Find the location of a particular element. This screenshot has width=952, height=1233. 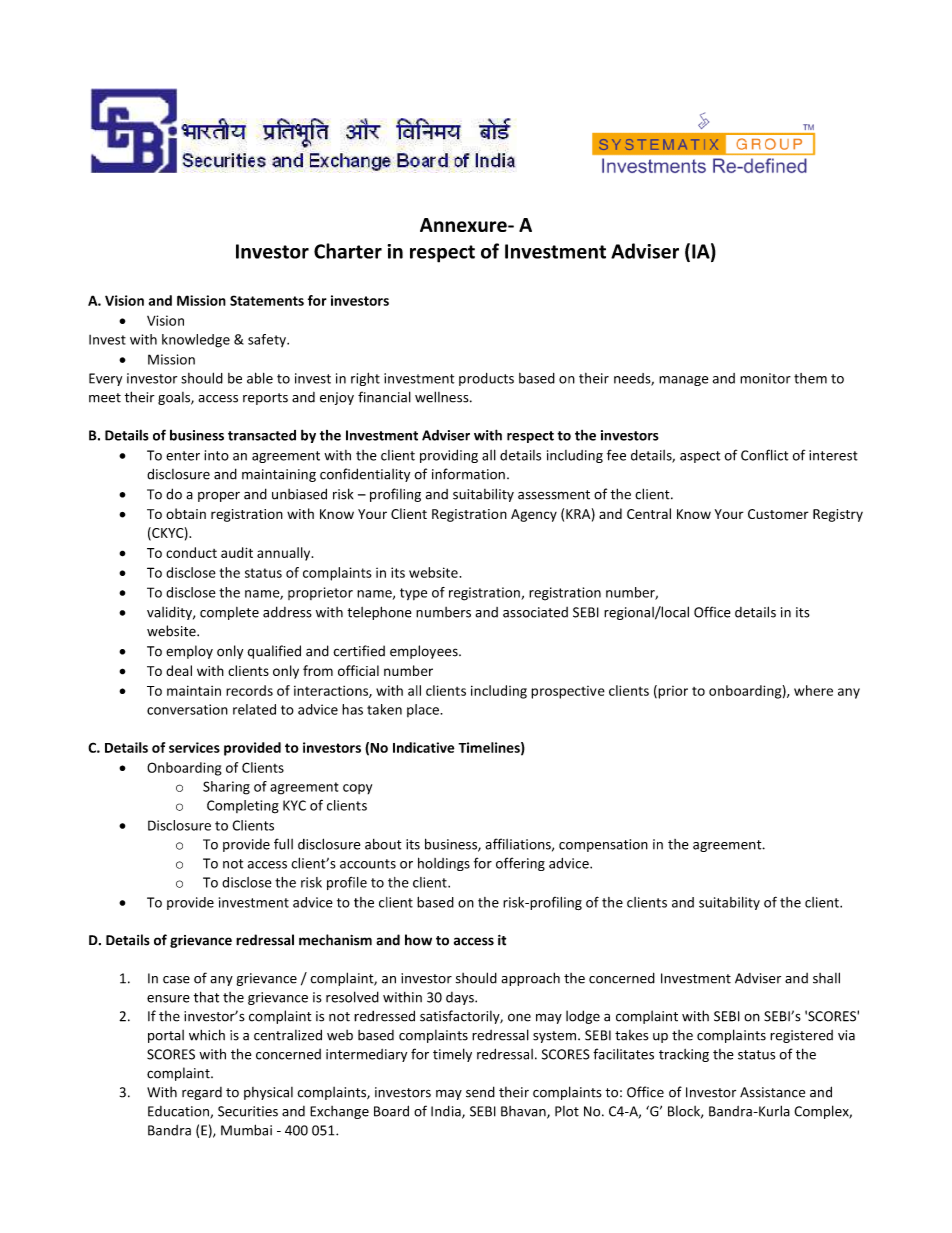

Agency is located at coordinates (534, 515).
